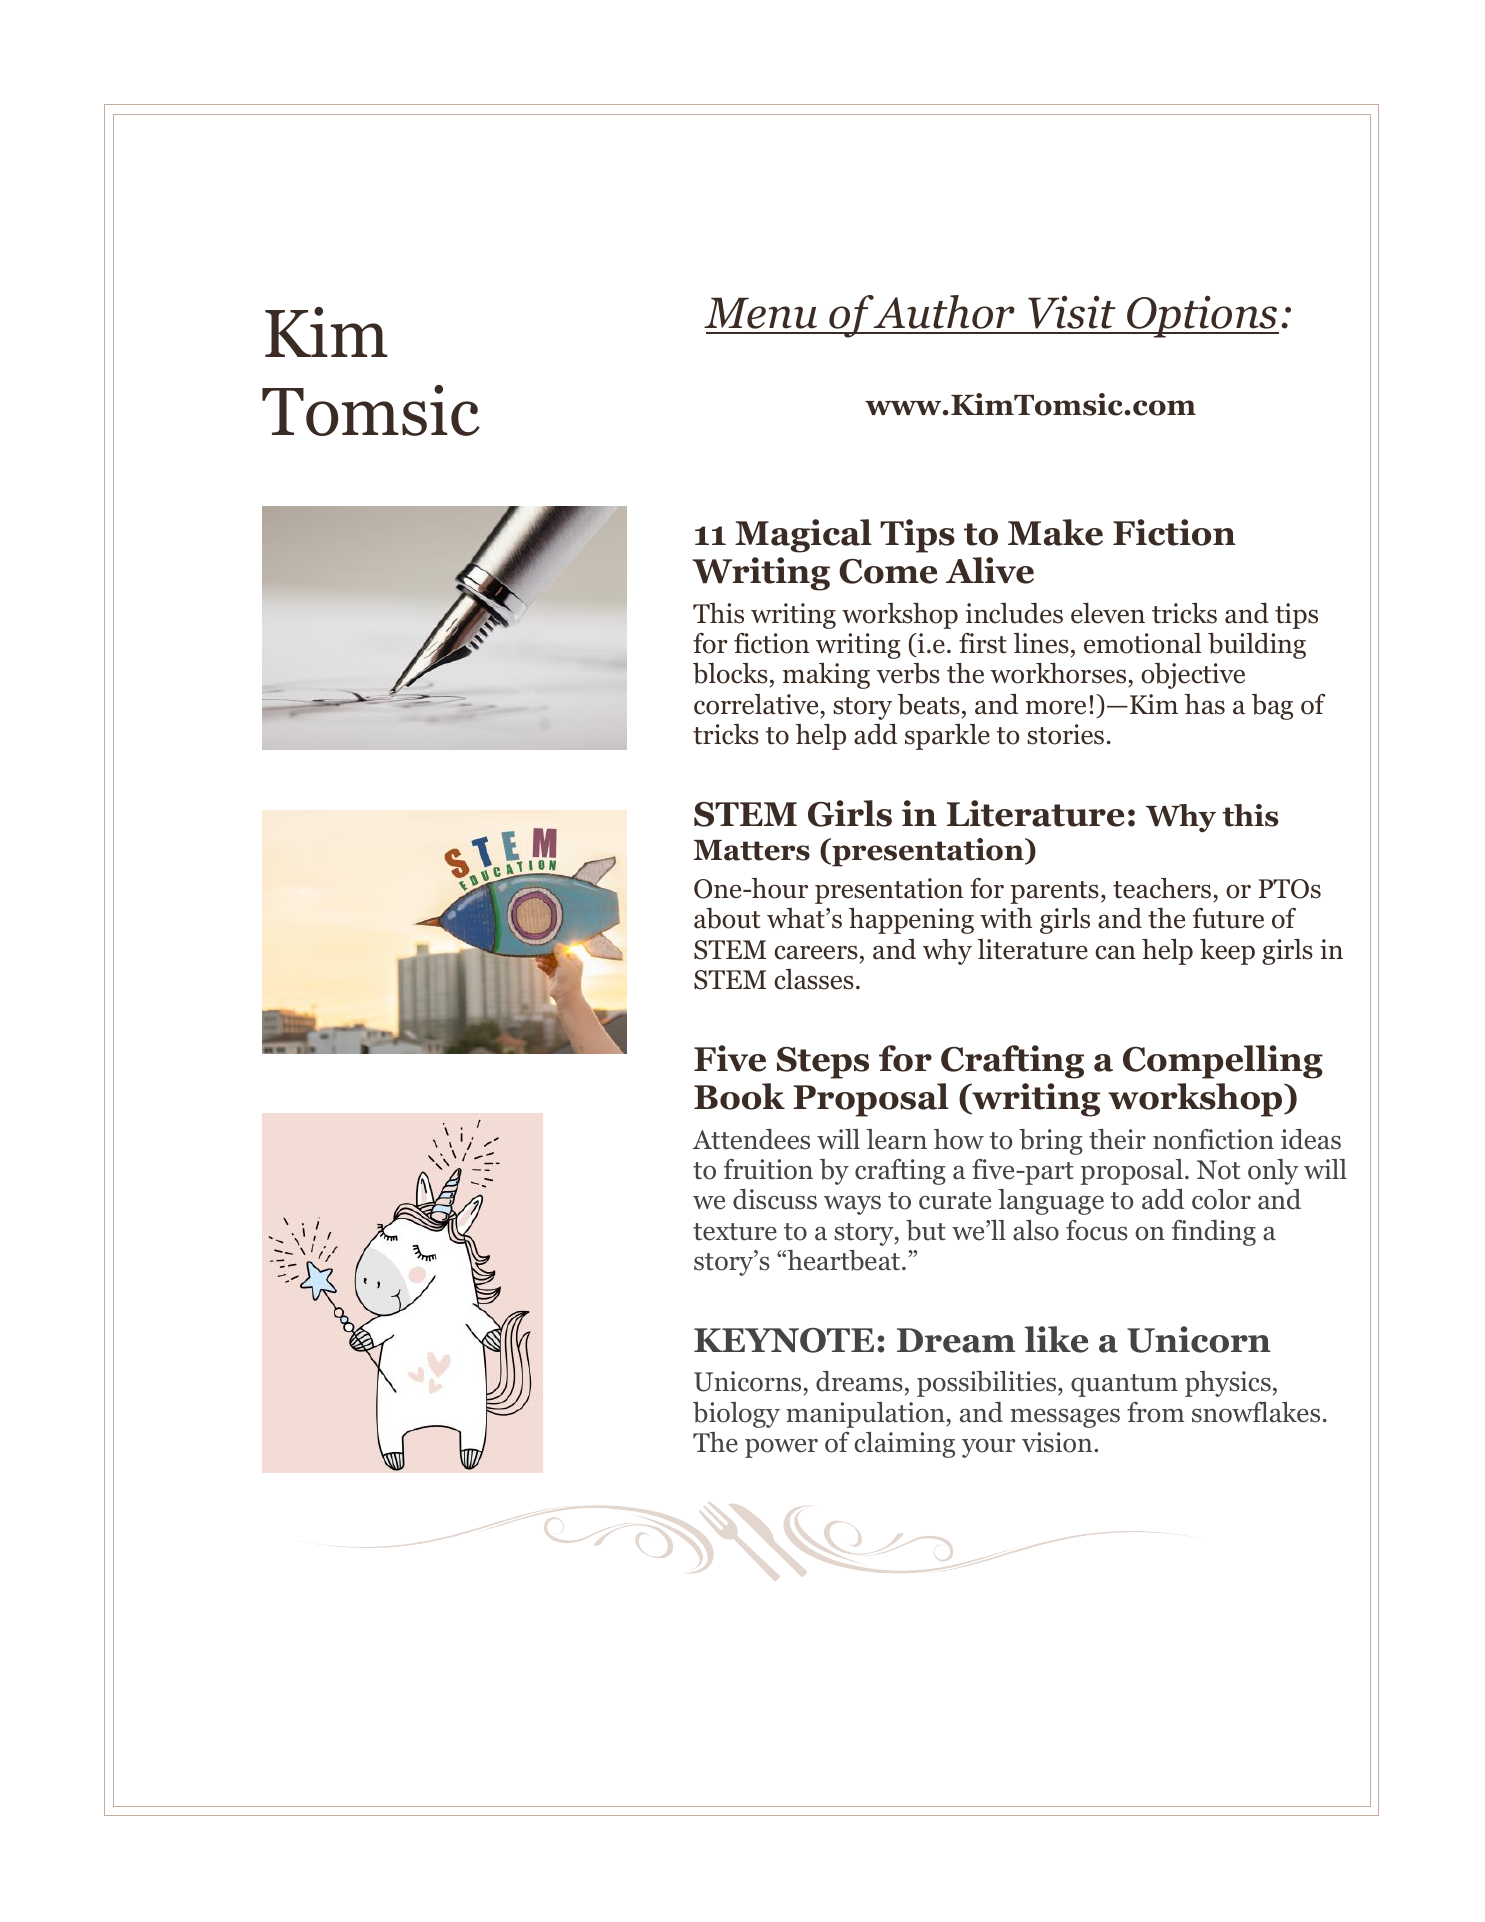 The width and height of the page is (1485, 1922). I want to click on Options, so click(1202, 316).
